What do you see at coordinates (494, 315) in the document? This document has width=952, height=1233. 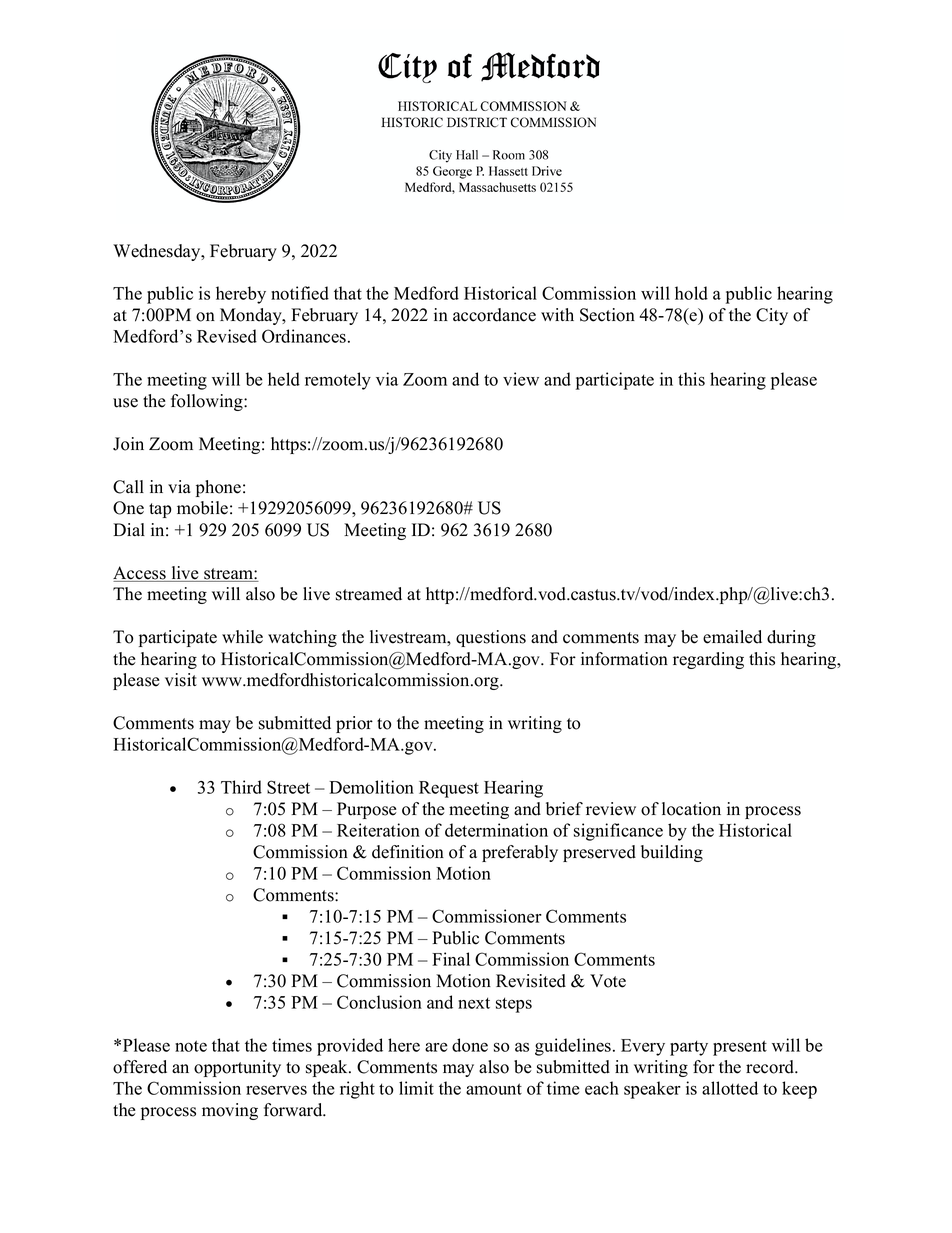 I see `accordance` at bounding box center [494, 315].
